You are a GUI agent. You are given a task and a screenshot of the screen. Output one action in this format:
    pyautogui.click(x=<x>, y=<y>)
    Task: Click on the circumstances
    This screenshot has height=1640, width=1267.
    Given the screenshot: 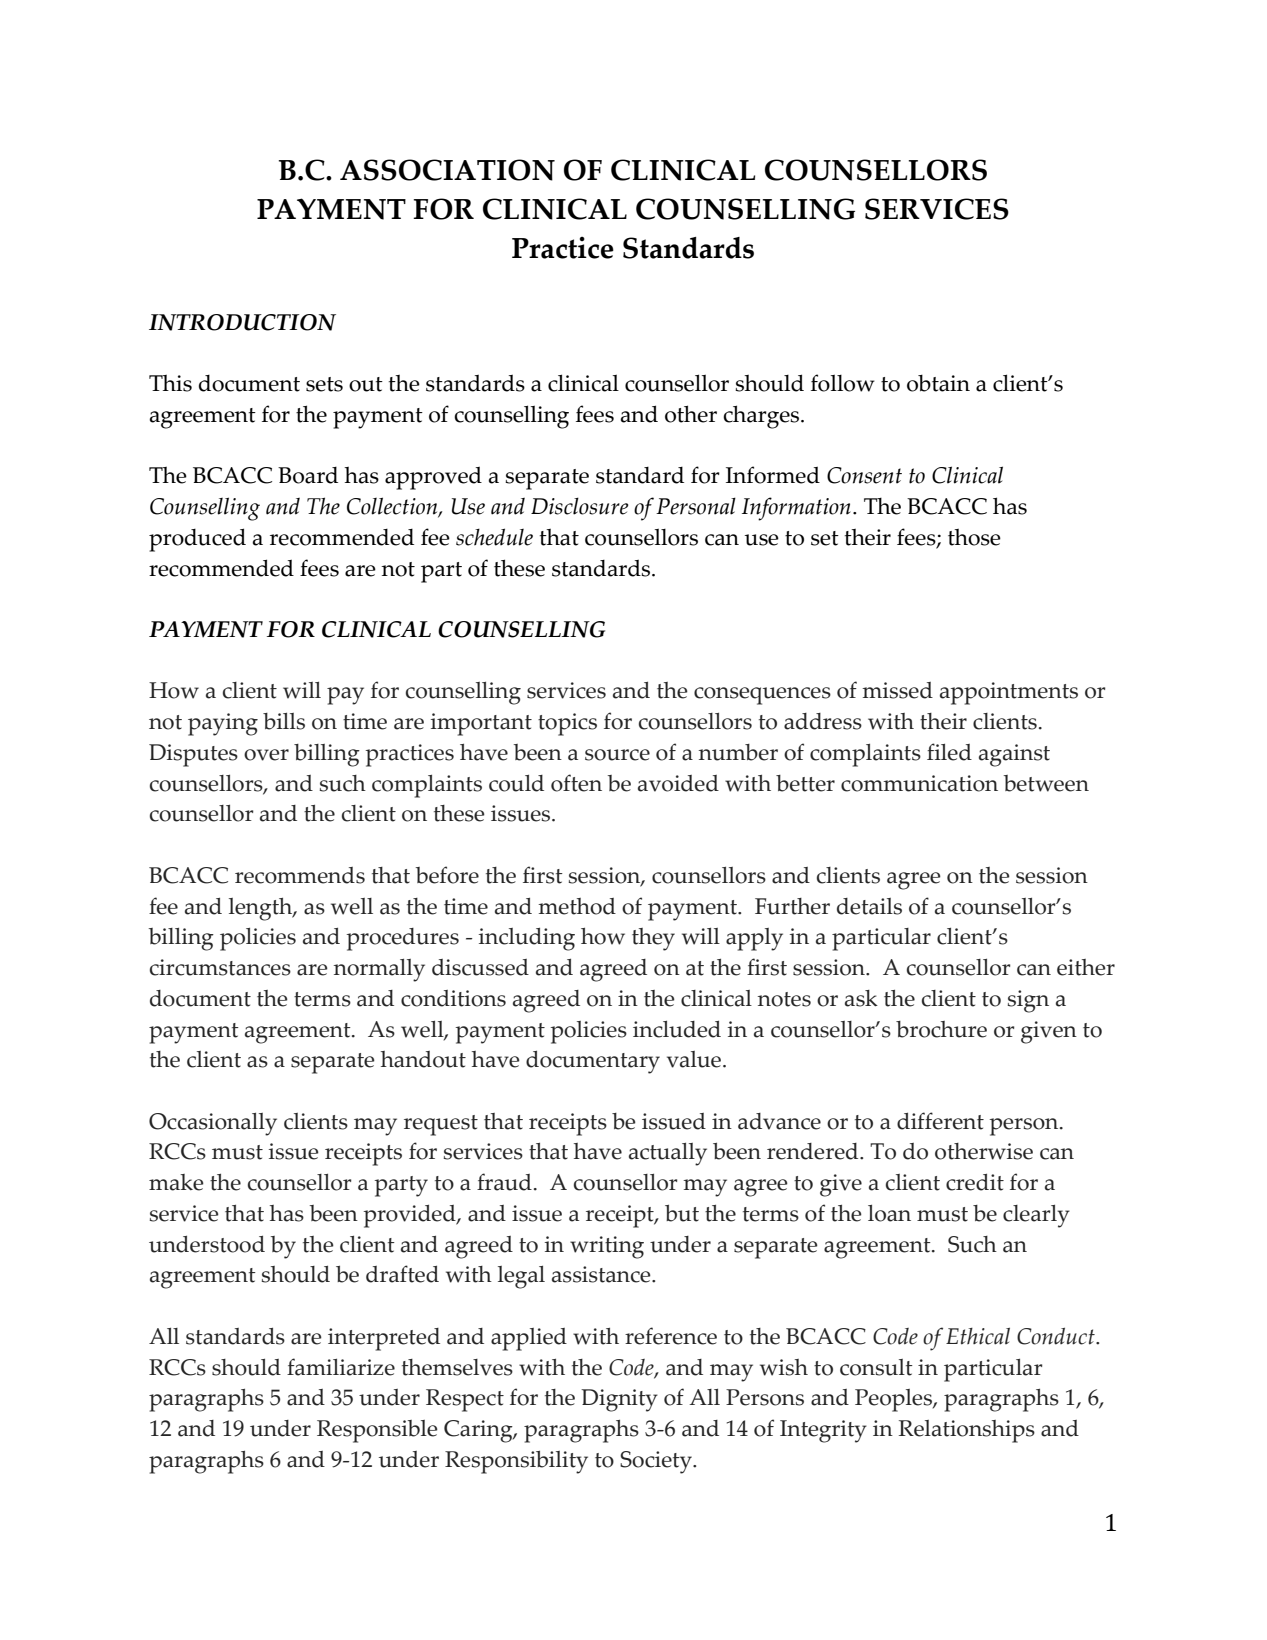 What is the action you would take?
    pyautogui.click(x=220, y=967)
